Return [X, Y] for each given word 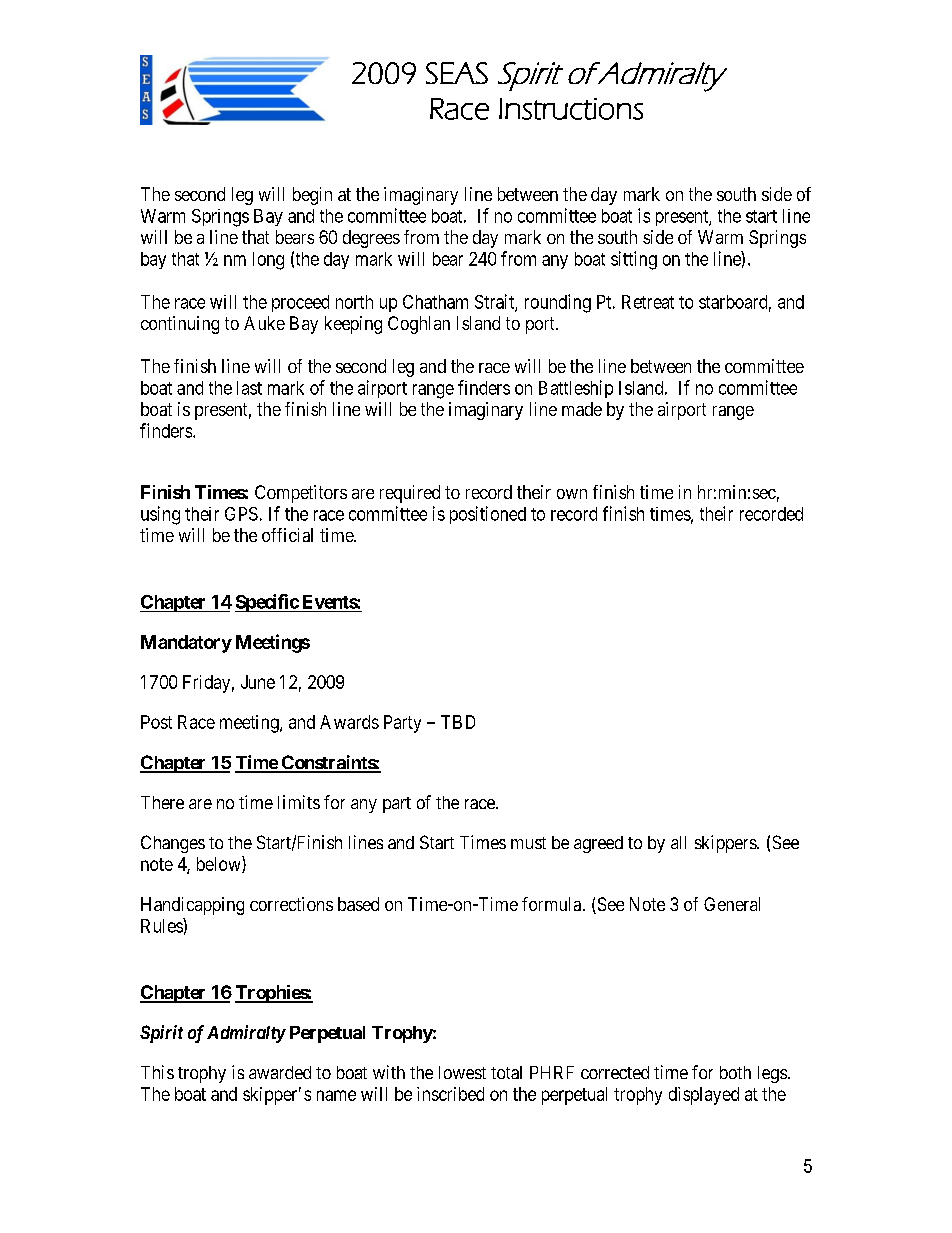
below [220, 864]
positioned [488, 515]
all [678, 842]
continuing [180, 325]
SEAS [457, 73]
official [287, 535]
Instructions [571, 109]
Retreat [648, 302]
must [528, 843]
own [572, 494]
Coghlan [419, 325]
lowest [462, 1072]
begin [312, 196]
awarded [280, 1072]
